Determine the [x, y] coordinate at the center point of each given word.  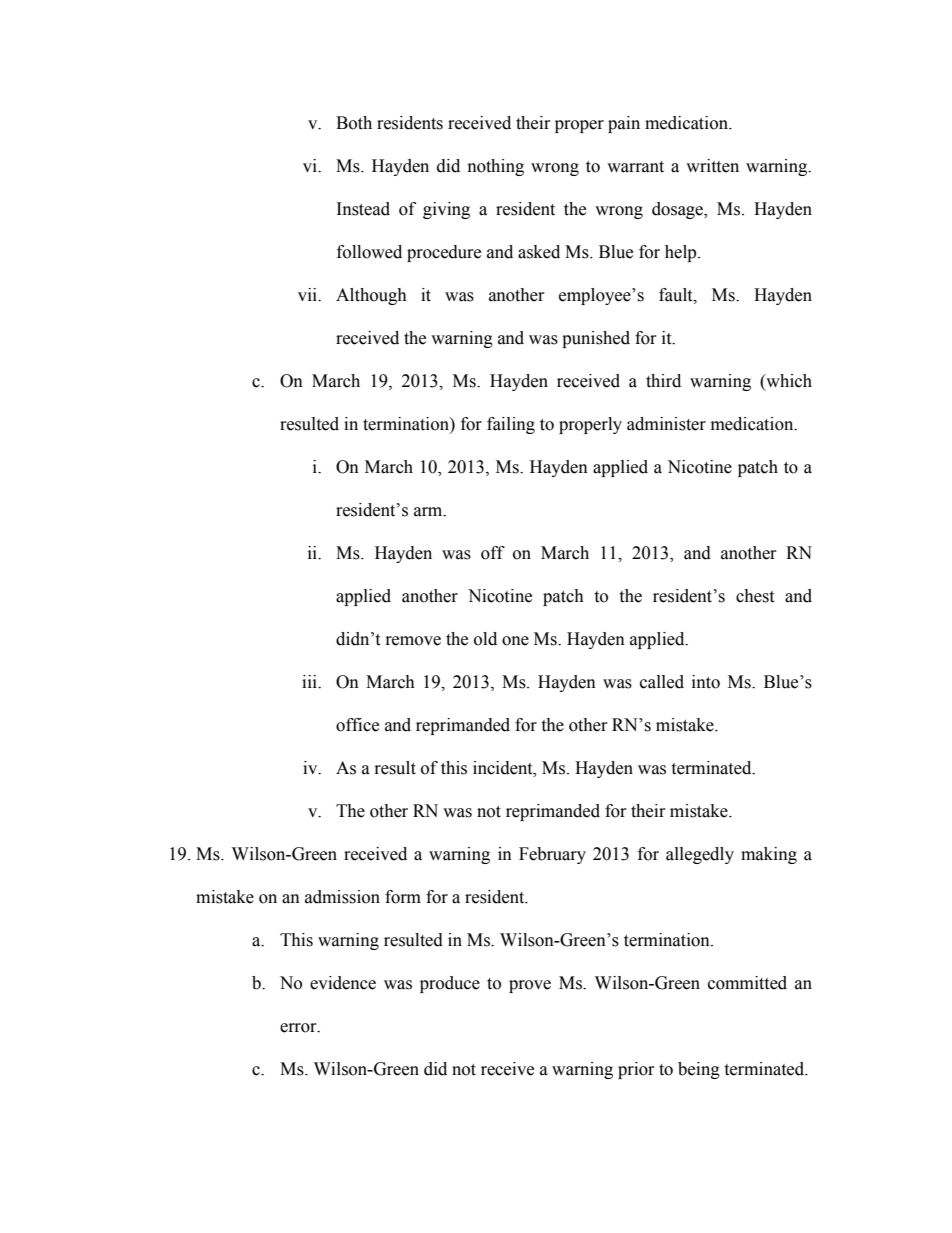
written [712, 166]
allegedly [700, 855]
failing [511, 425]
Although [371, 296]
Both [354, 123]
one [515, 641]
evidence [343, 983]
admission [342, 897]
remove [413, 641]
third [663, 381]
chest [755, 596]
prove [530, 986]
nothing [496, 167]
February [552, 855]
